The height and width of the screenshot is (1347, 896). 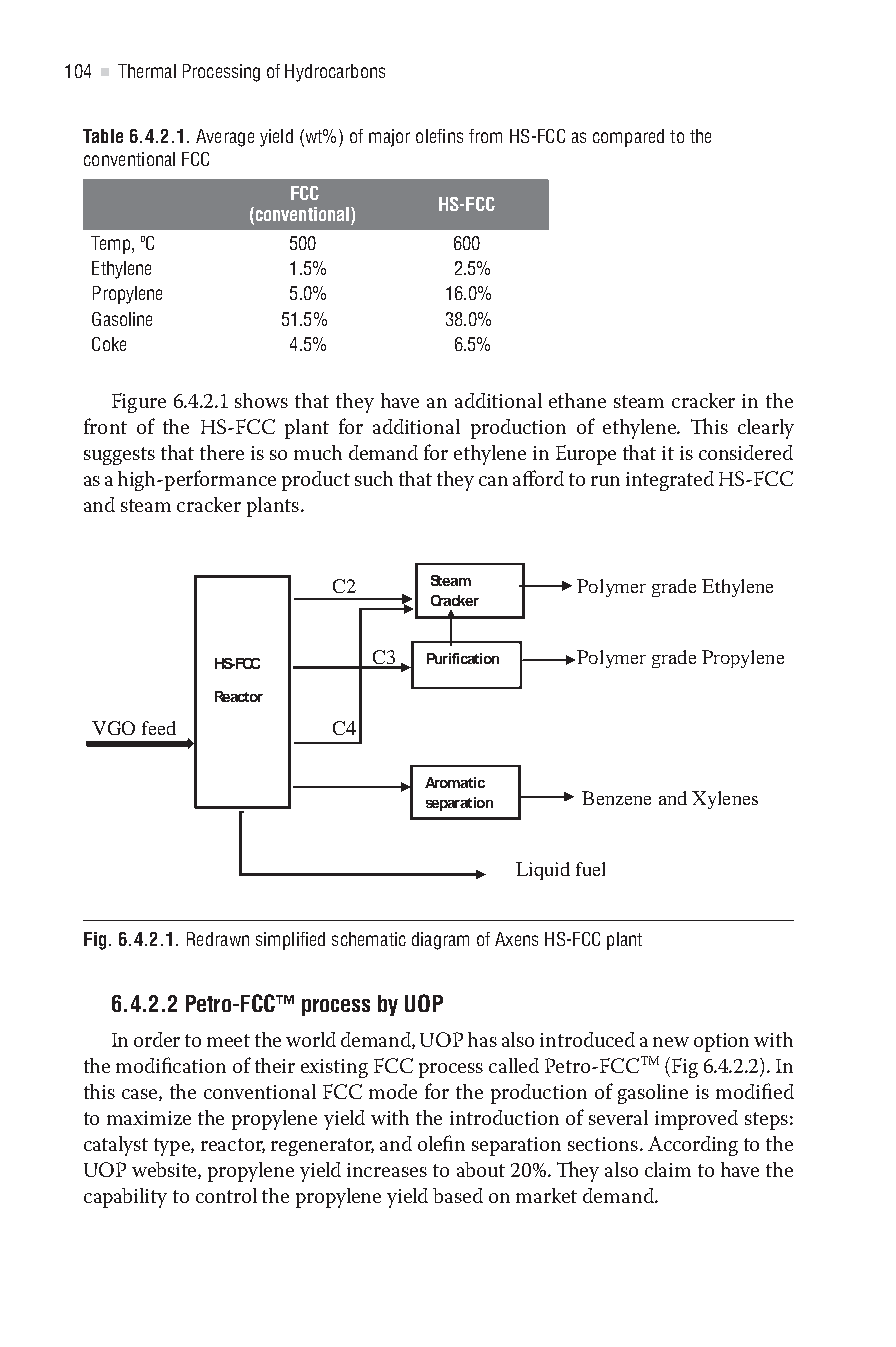 I want to click on diagram, so click(x=440, y=941).
